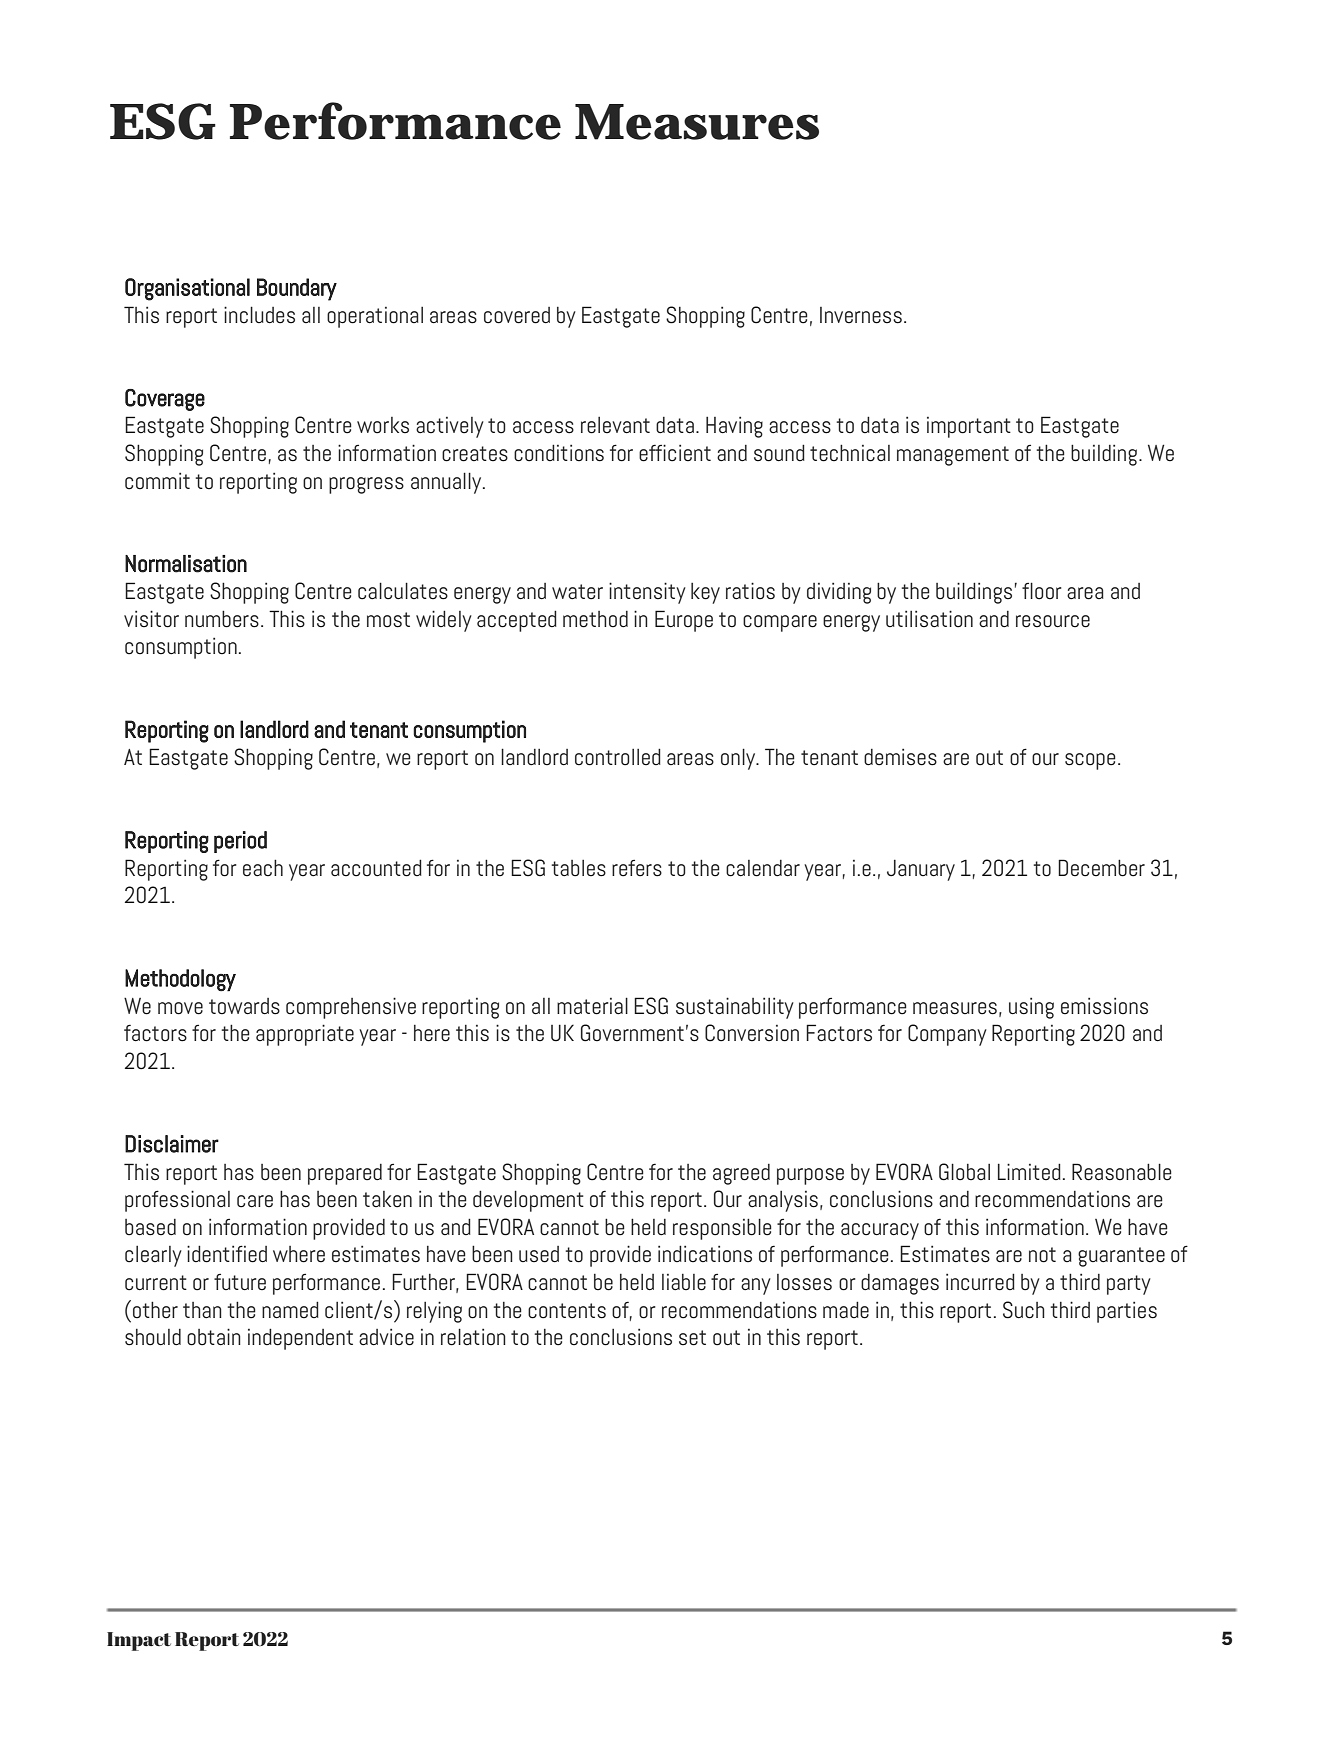 The image size is (1342, 1737). What do you see at coordinates (259, 315) in the screenshot?
I see `includes` at bounding box center [259, 315].
